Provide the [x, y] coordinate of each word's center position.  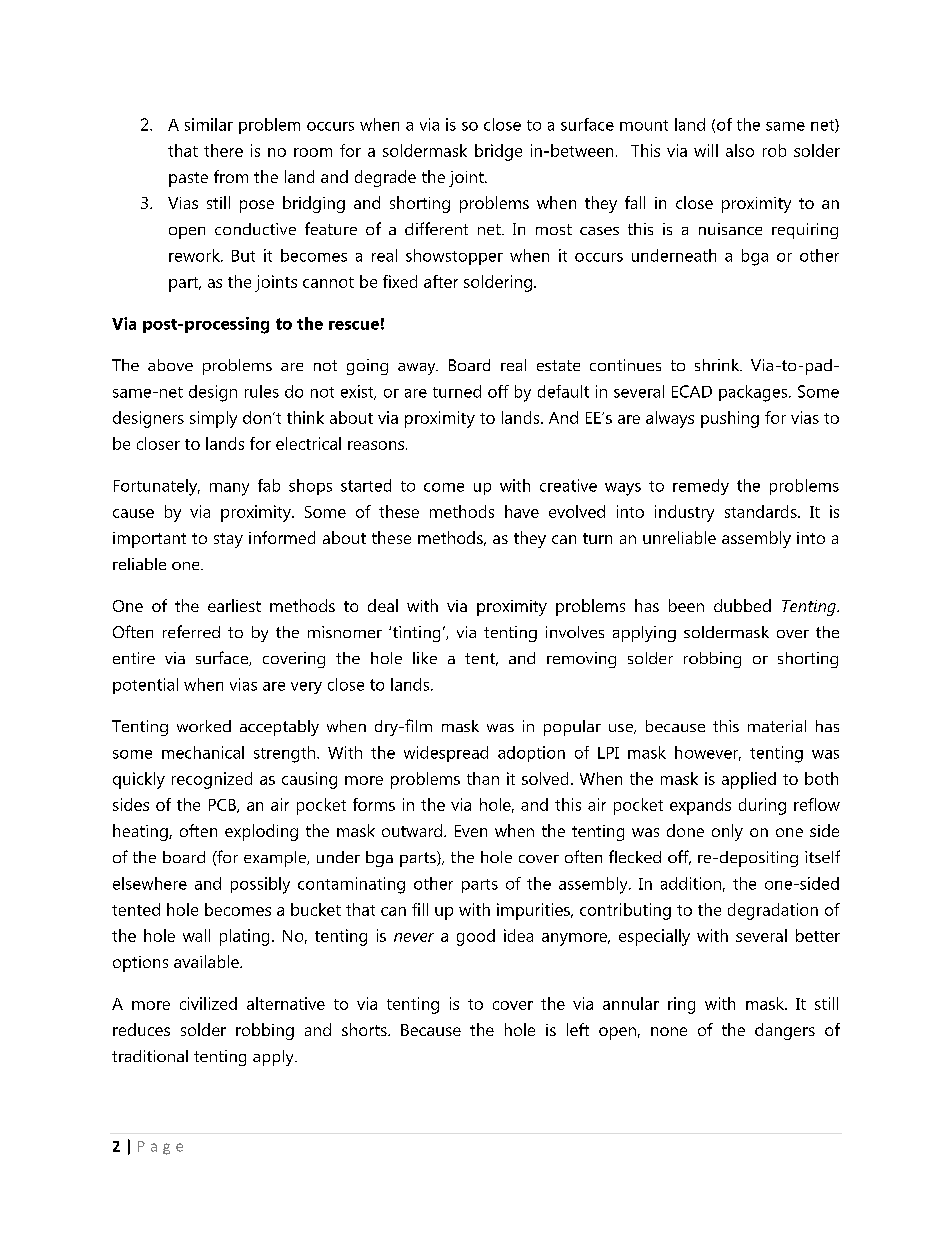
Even [471, 831]
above [170, 365]
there [223, 150]
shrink [718, 365]
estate [558, 365]
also [740, 150]
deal [383, 605]
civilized [208, 1003]
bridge [498, 152]
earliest [234, 605]
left [578, 1029]
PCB [223, 806]
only [727, 832]
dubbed [742, 605]
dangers [785, 1031]
